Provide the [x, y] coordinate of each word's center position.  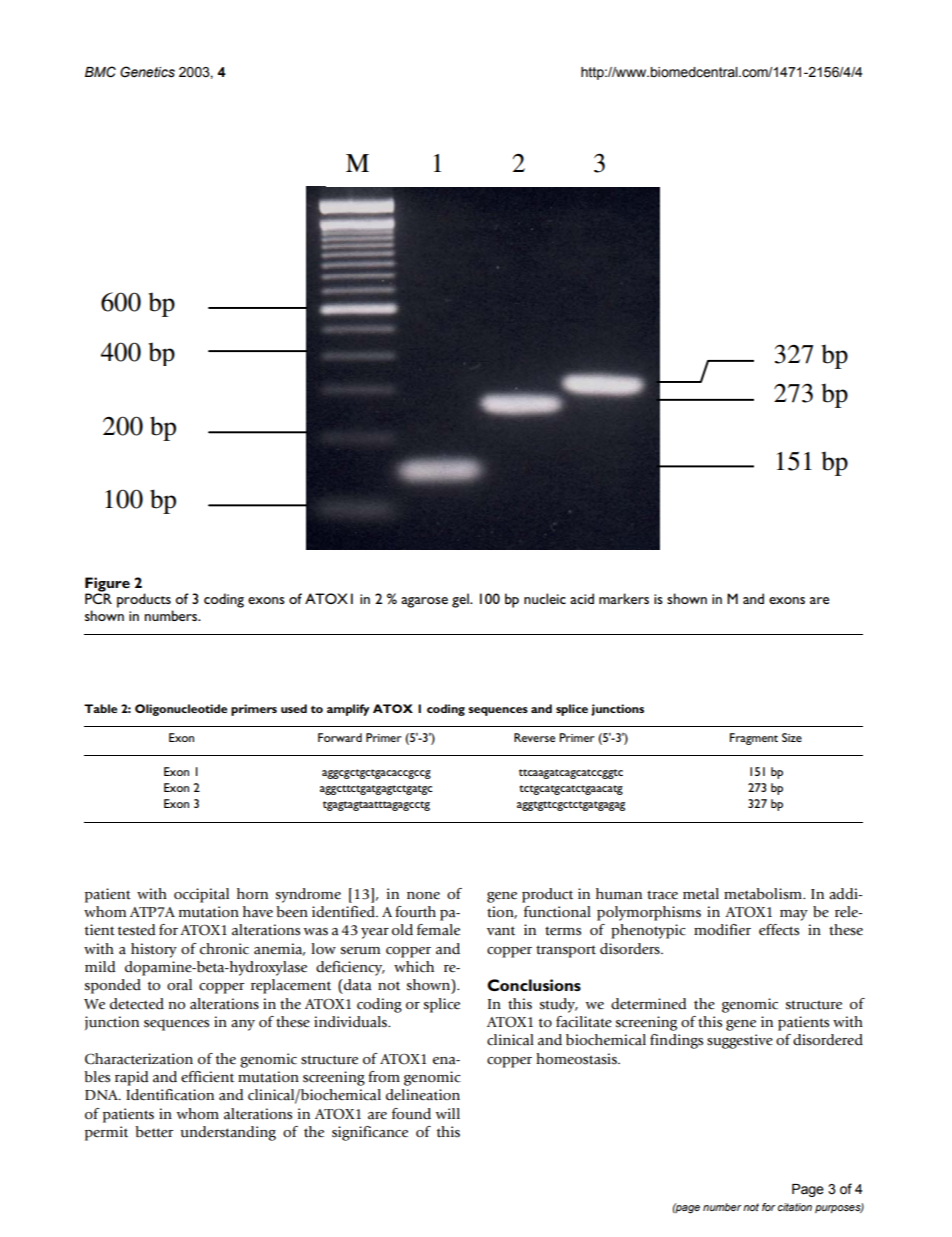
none [423, 896]
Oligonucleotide [181, 710]
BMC [100, 72]
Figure [107, 585]
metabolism [764, 894]
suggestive [740, 1041]
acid [582, 598]
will [447, 1113]
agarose [424, 602]
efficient [207, 1077]
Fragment [754, 739]
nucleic [545, 598]
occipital [201, 895]
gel [461, 600]
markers [624, 598]
